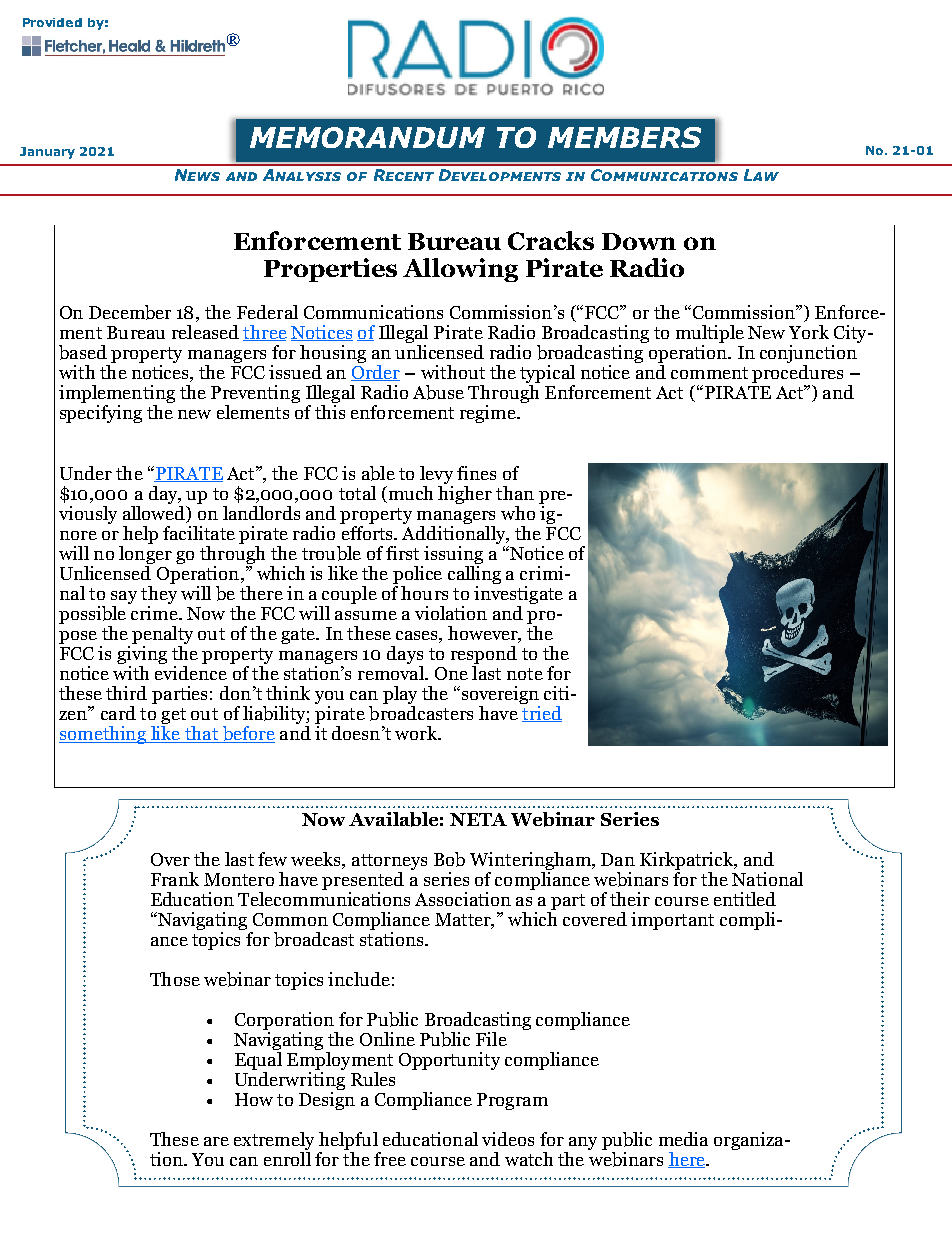 The width and height of the page is (952, 1233). I want to click on are, so click(216, 1141).
